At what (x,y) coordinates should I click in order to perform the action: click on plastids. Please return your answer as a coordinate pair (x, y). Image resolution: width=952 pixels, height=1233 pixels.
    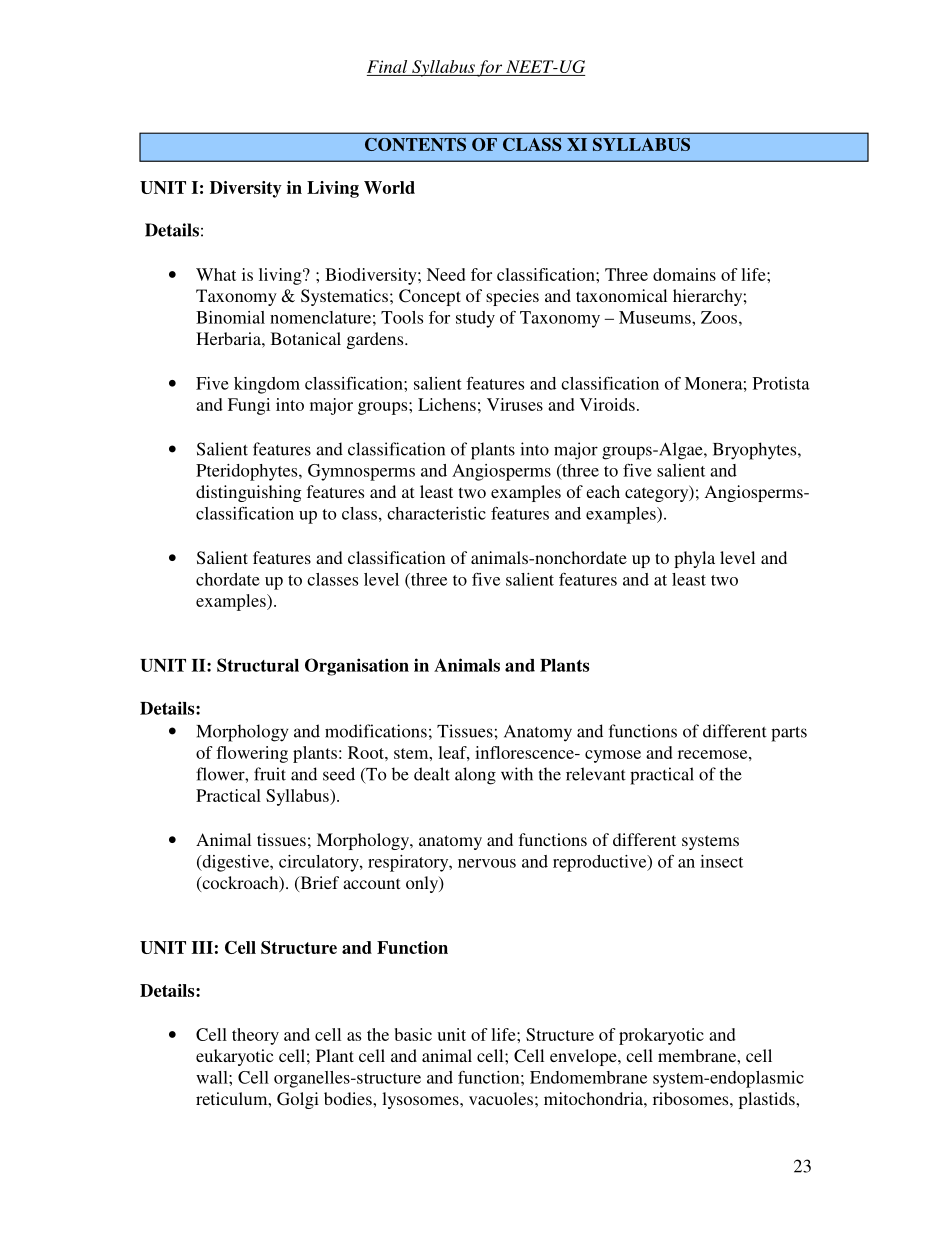
    Looking at the image, I should click on (768, 1100).
